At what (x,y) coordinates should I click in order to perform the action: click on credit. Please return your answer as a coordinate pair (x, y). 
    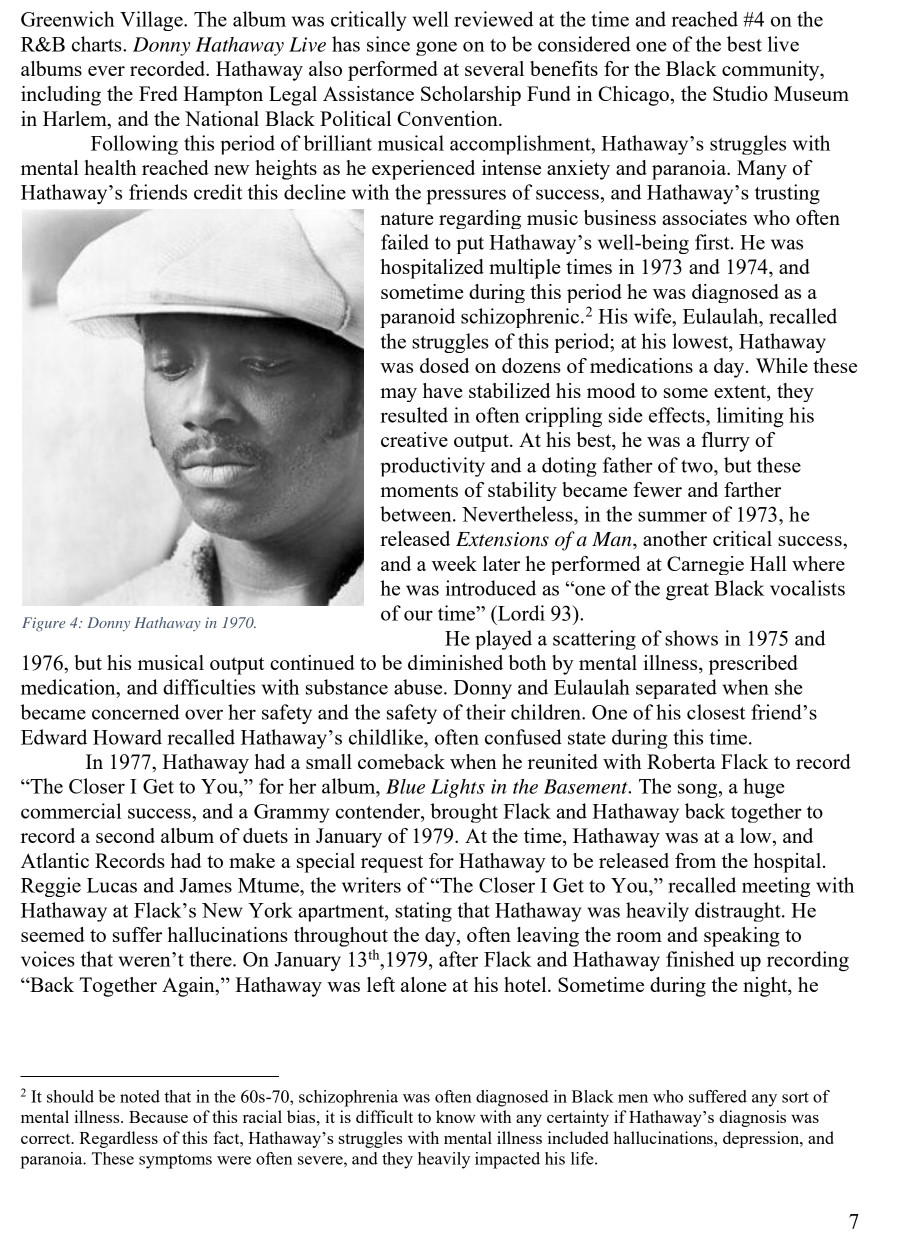
    Looking at the image, I should click on (218, 192).
